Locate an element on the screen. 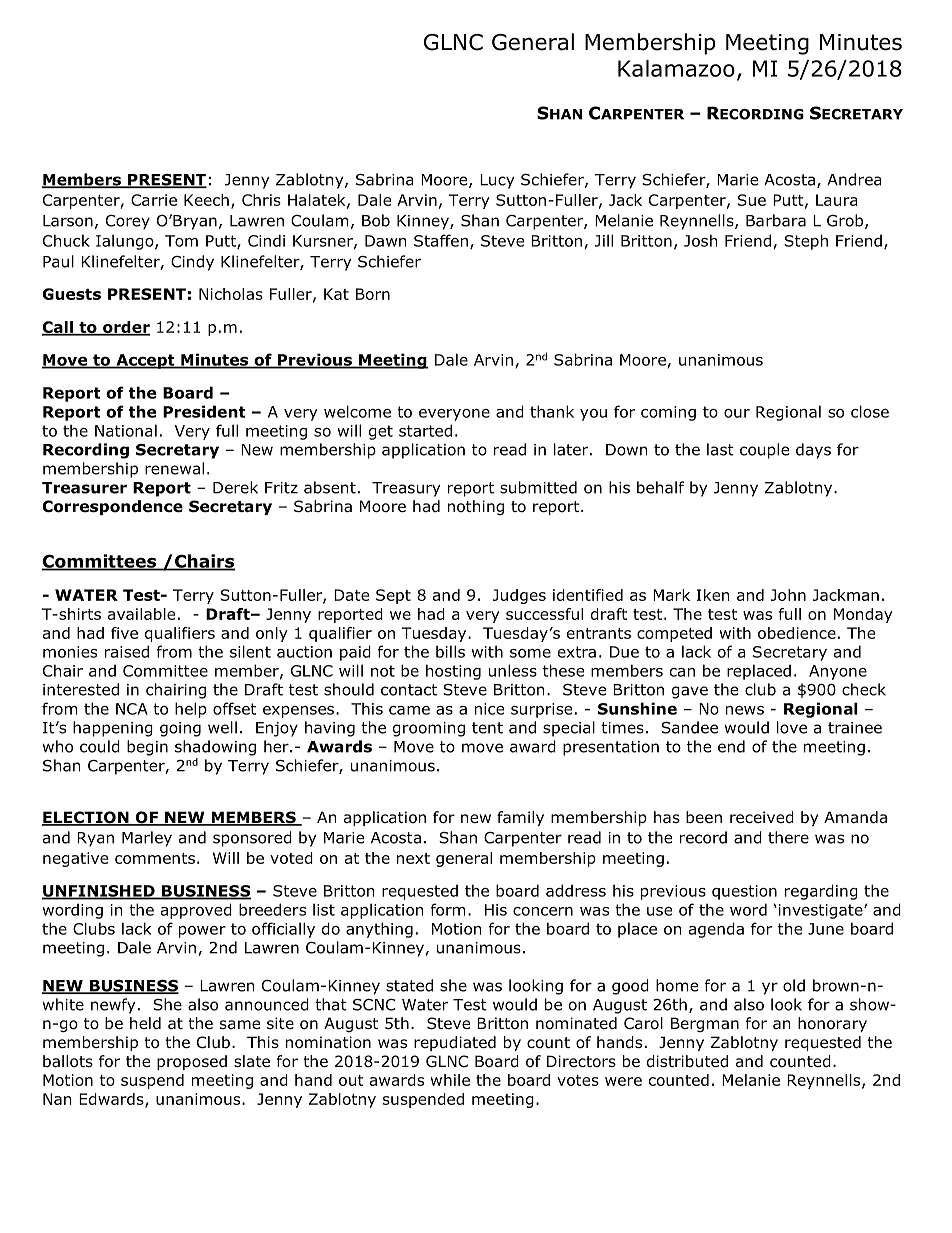  Marley is located at coordinates (147, 839).
